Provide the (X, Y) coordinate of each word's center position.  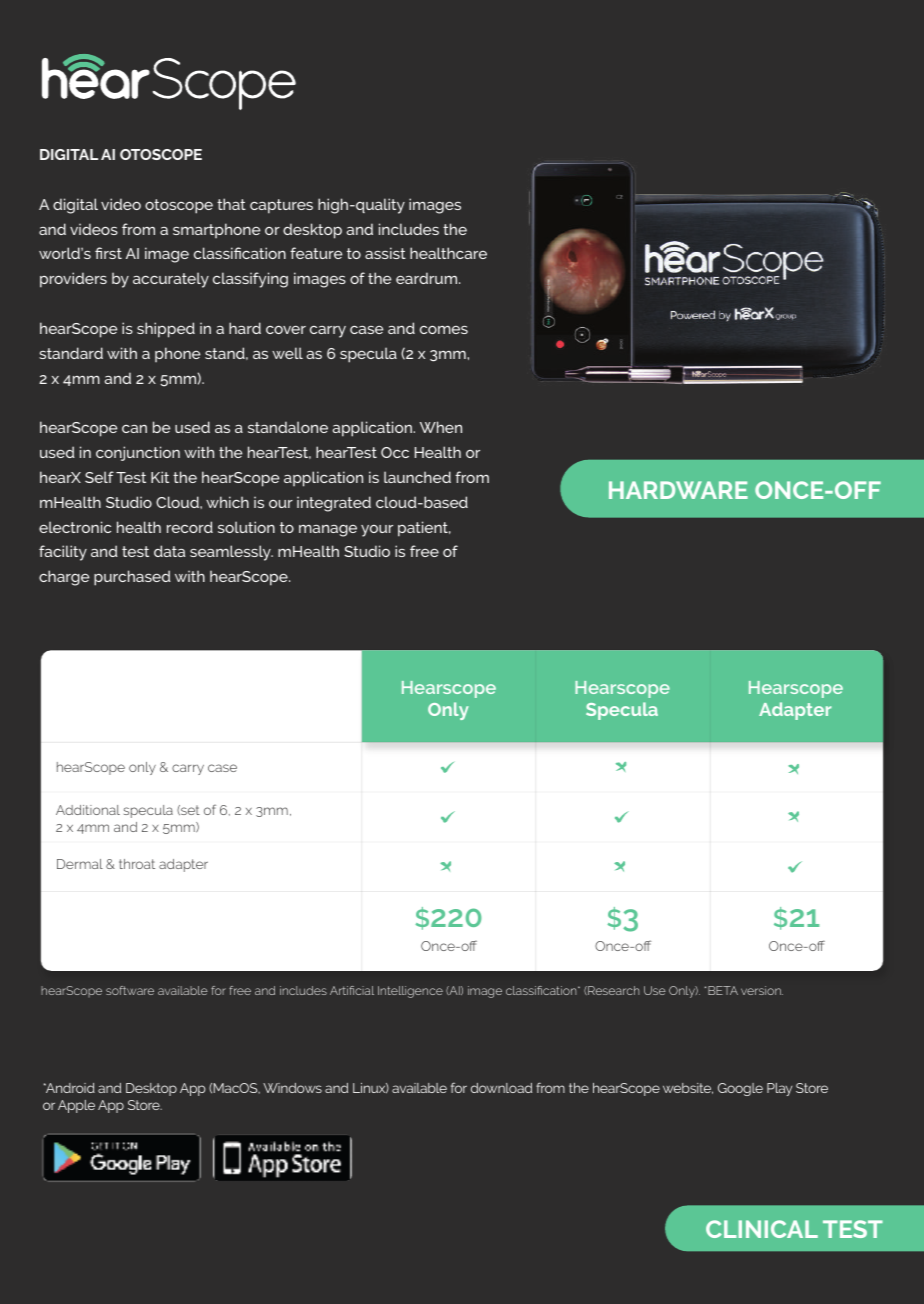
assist (385, 253)
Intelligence (410, 992)
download (501, 1088)
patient (424, 529)
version (762, 990)
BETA (723, 990)
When (441, 427)
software (130, 990)
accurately (171, 280)
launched (417, 477)
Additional (88, 810)
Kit (160, 477)
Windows (292, 1088)
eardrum (428, 278)
